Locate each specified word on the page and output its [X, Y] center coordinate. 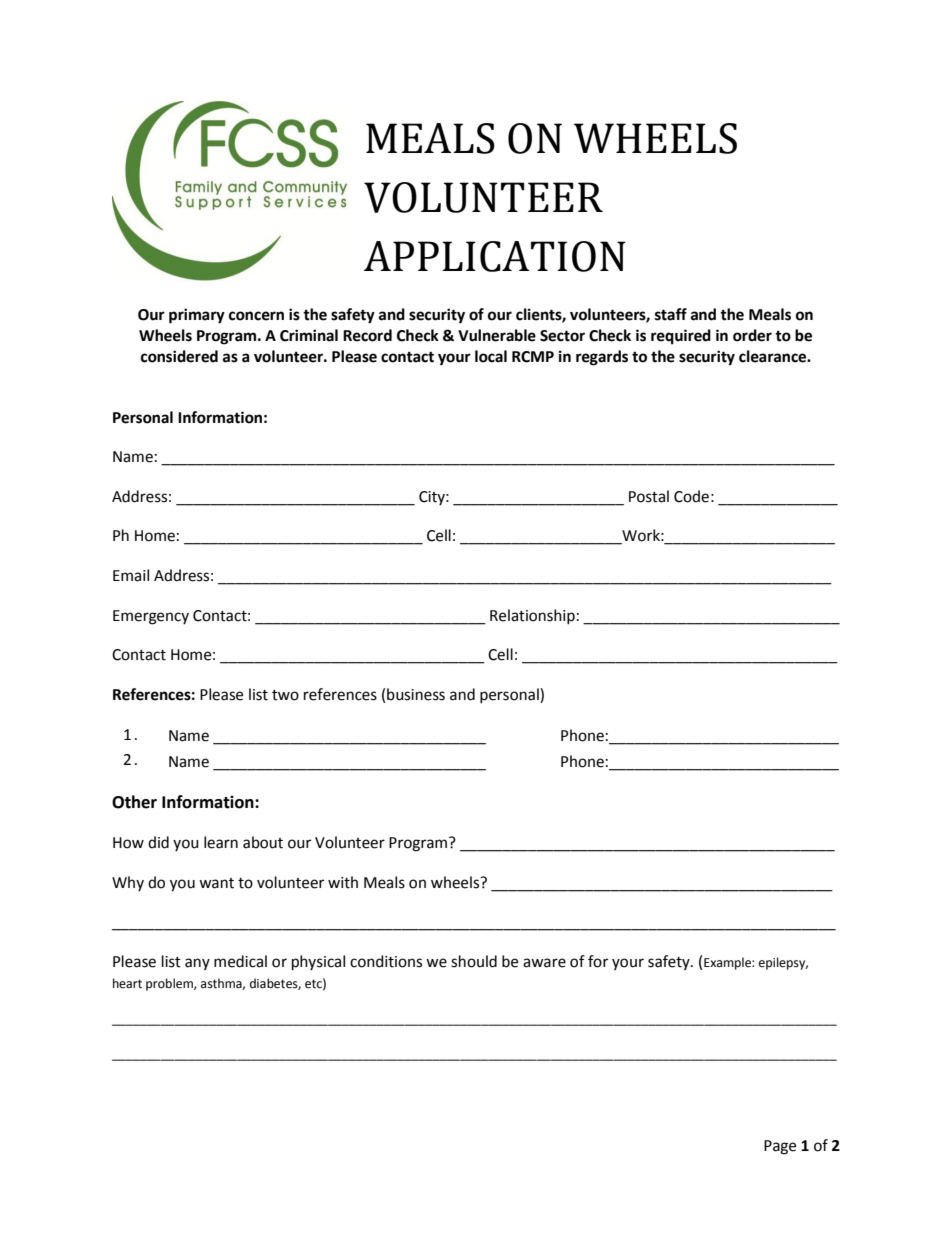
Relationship [532, 616]
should [474, 961]
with [343, 882]
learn [221, 842]
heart [127, 983]
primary [197, 316]
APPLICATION [495, 256]
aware [544, 963]
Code [691, 496]
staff [671, 314]
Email [131, 575]
